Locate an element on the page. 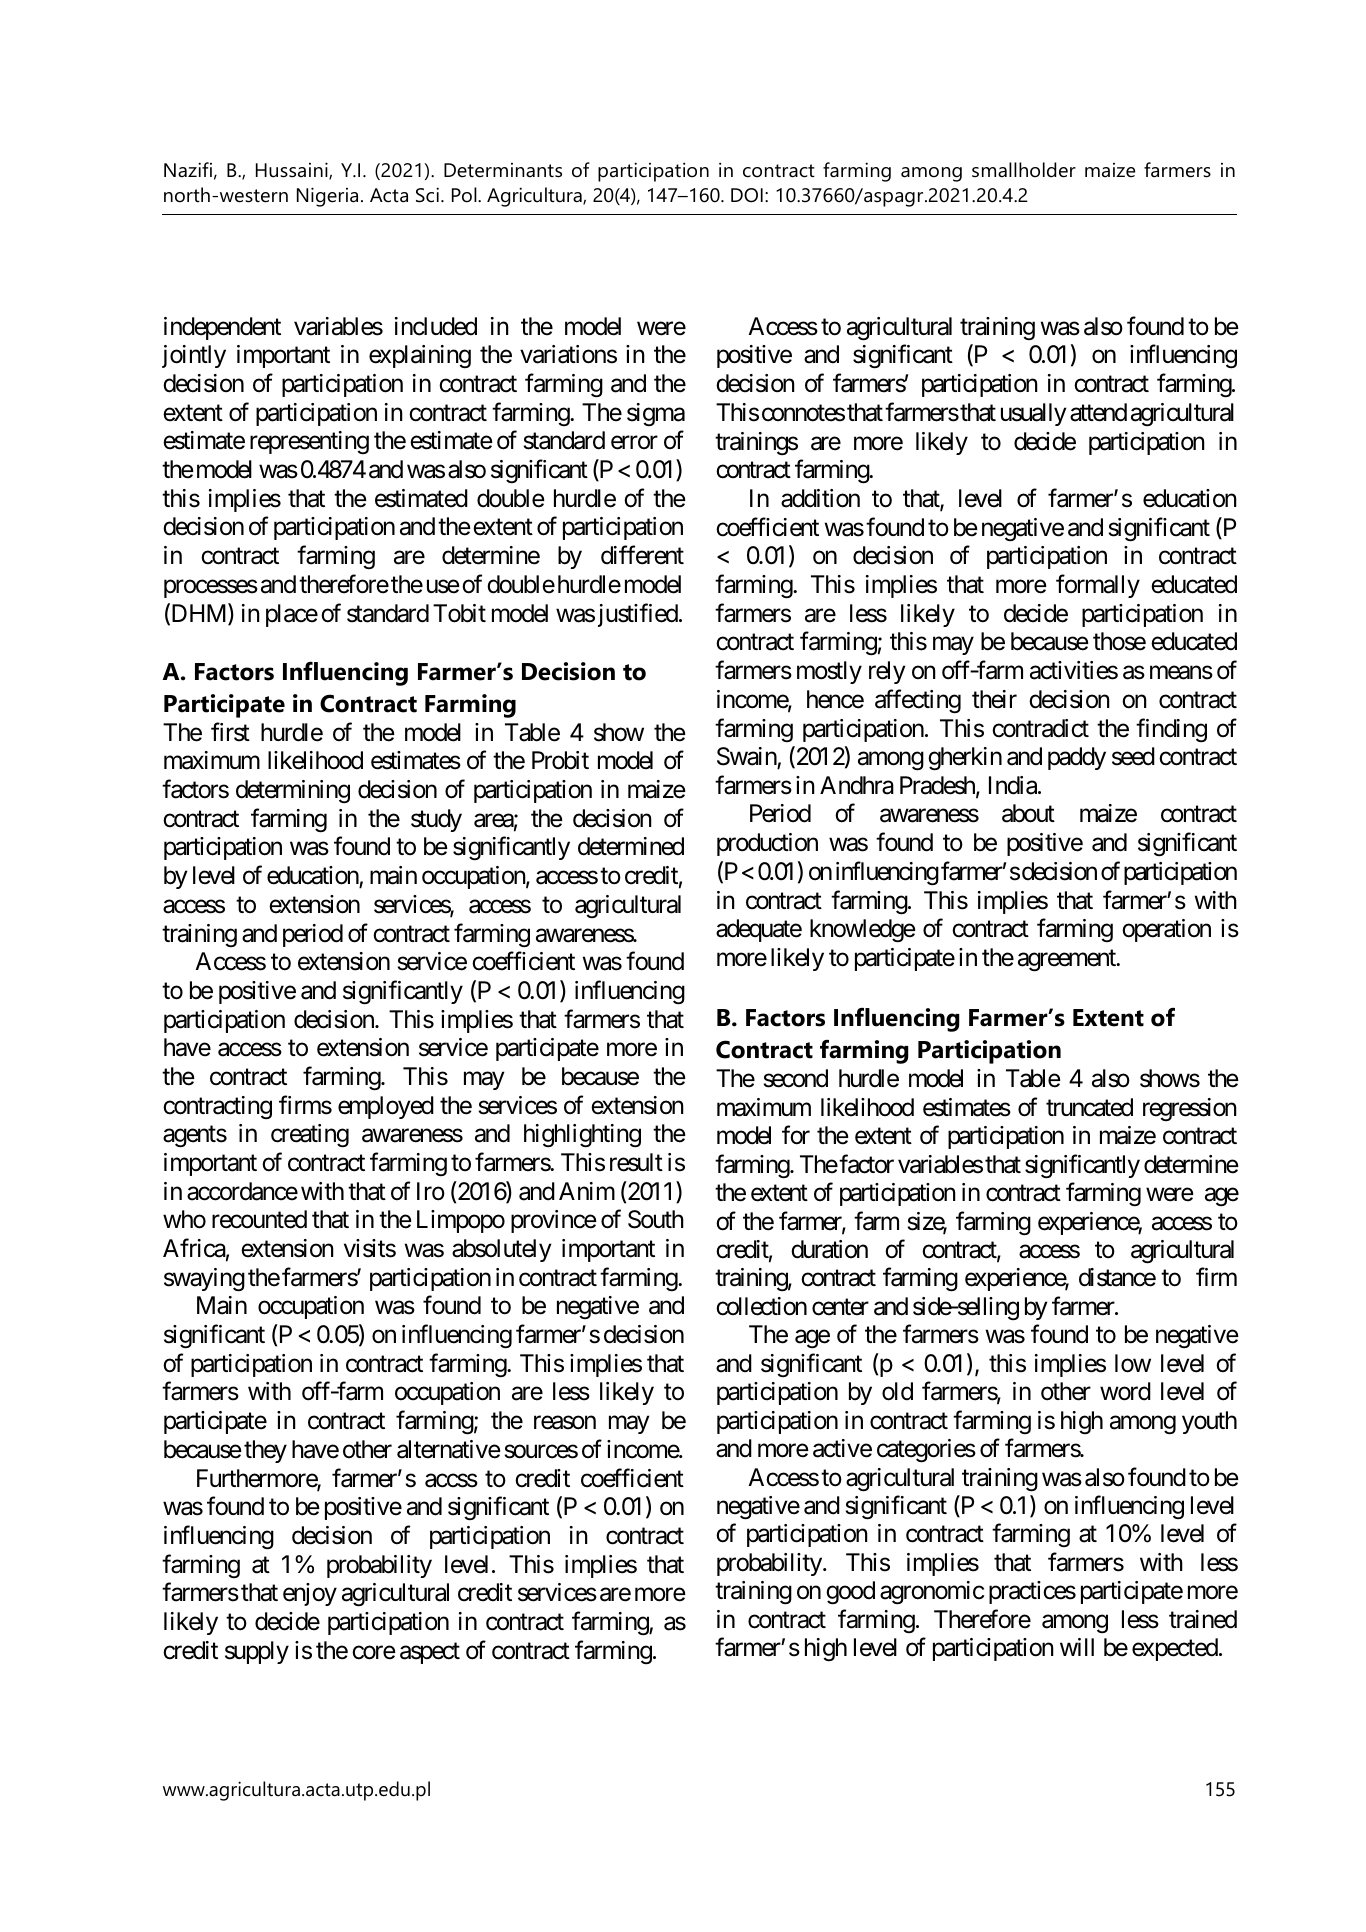 This document has height=1932, width=1366. first is located at coordinates (230, 732).
